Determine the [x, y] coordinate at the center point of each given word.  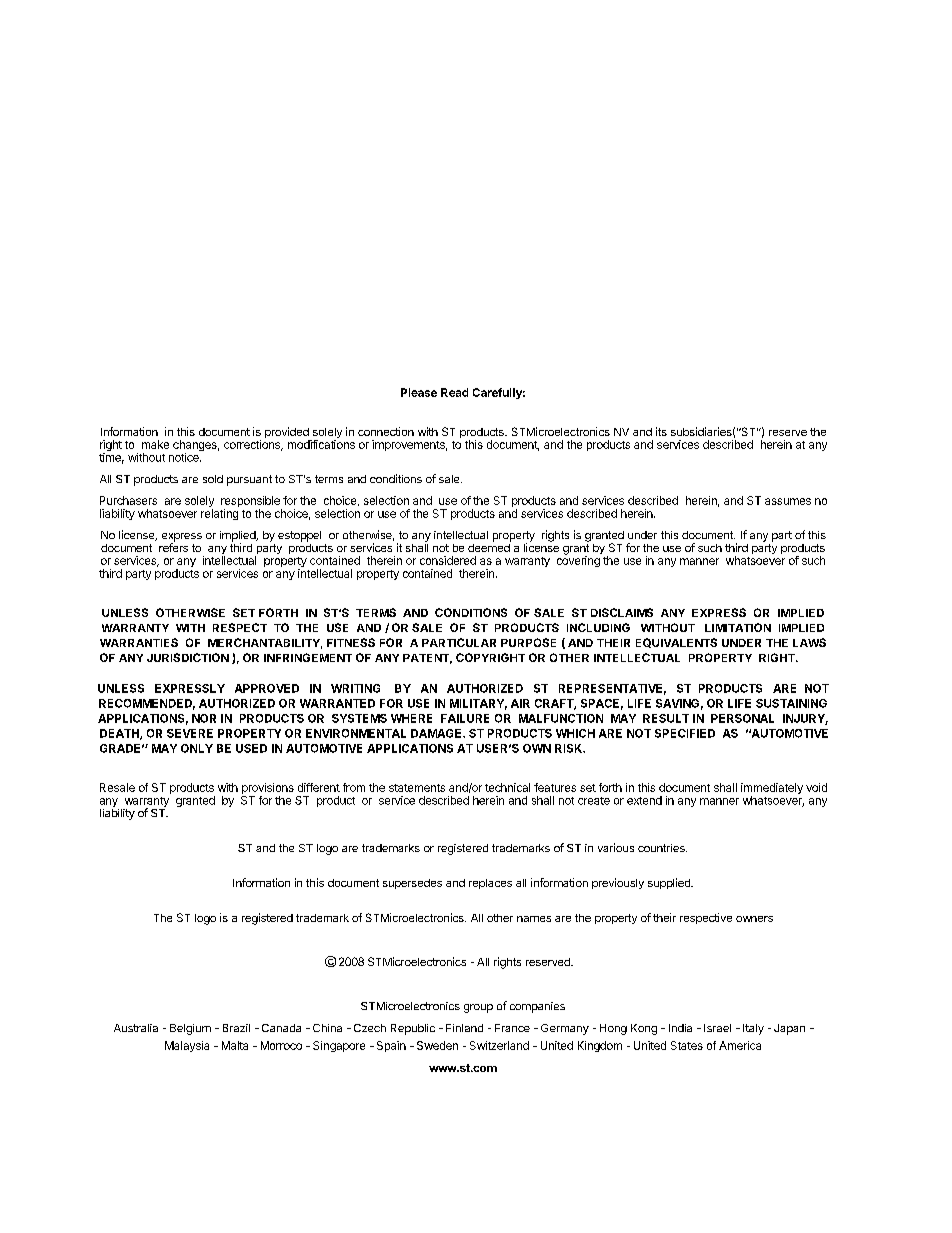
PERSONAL [742, 718]
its [661, 431]
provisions [268, 790]
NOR [204, 718]
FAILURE [465, 718]
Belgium [190, 1029]
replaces [490, 884]
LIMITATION [738, 627]
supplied [670, 883]
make [155, 444]
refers [173, 546]
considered [448, 560]
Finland [464, 1028]
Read [454, 392]
